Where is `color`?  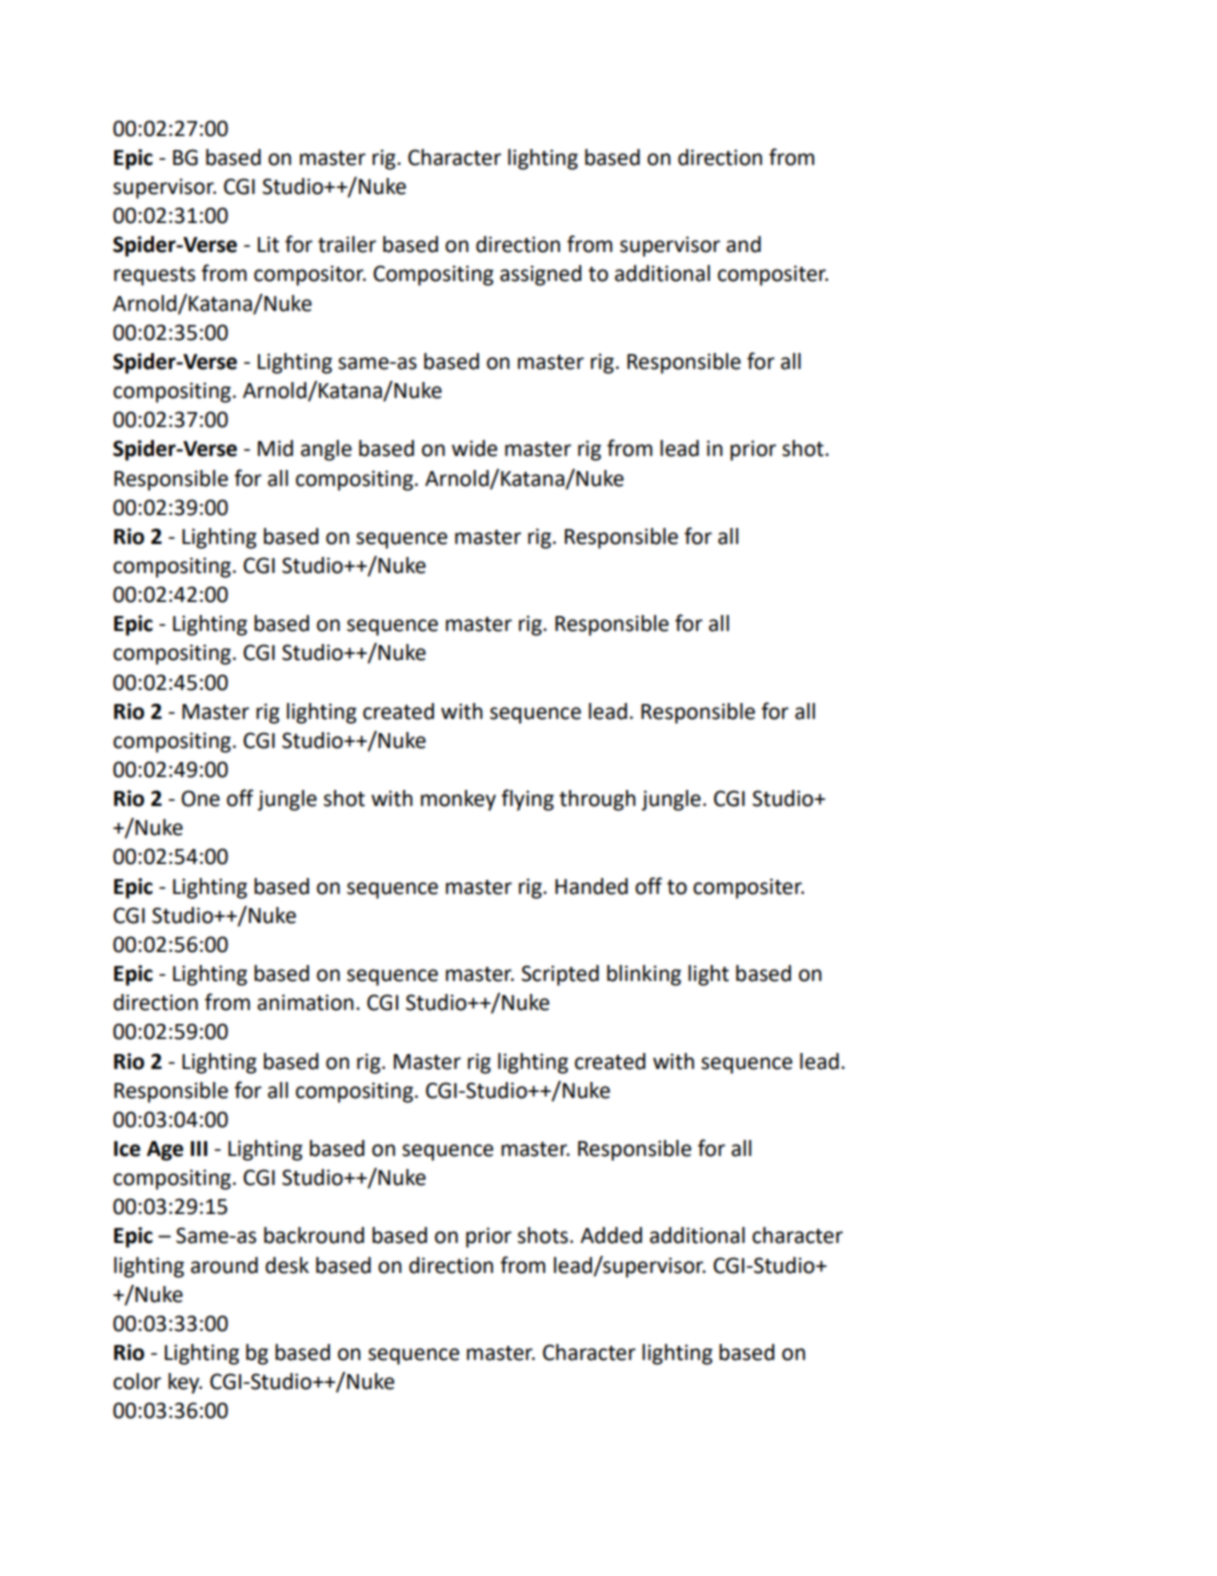 color is located at coordinates (137, 1381).
